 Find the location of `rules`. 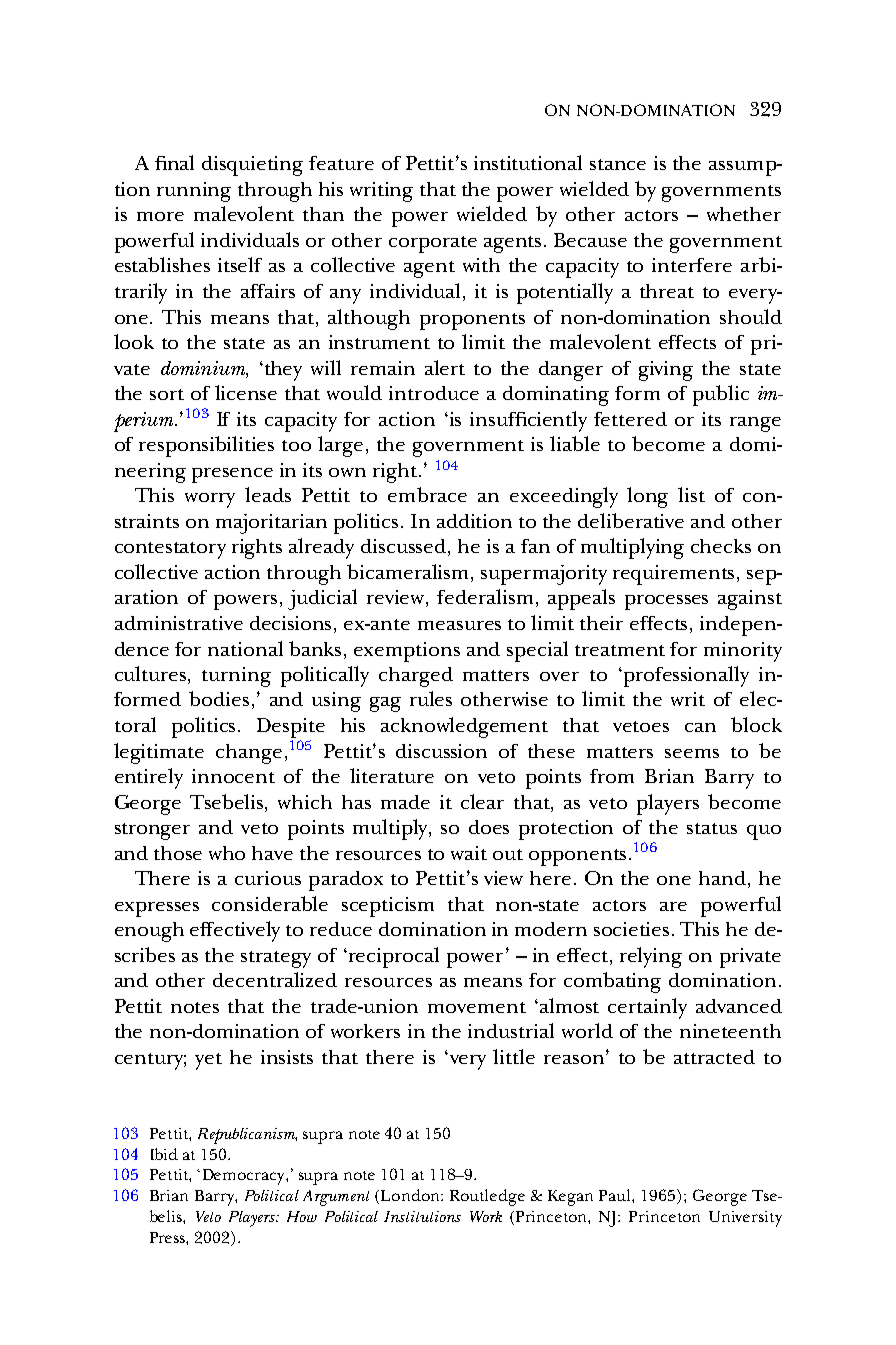

rules is located at coordinates (431, 698).
